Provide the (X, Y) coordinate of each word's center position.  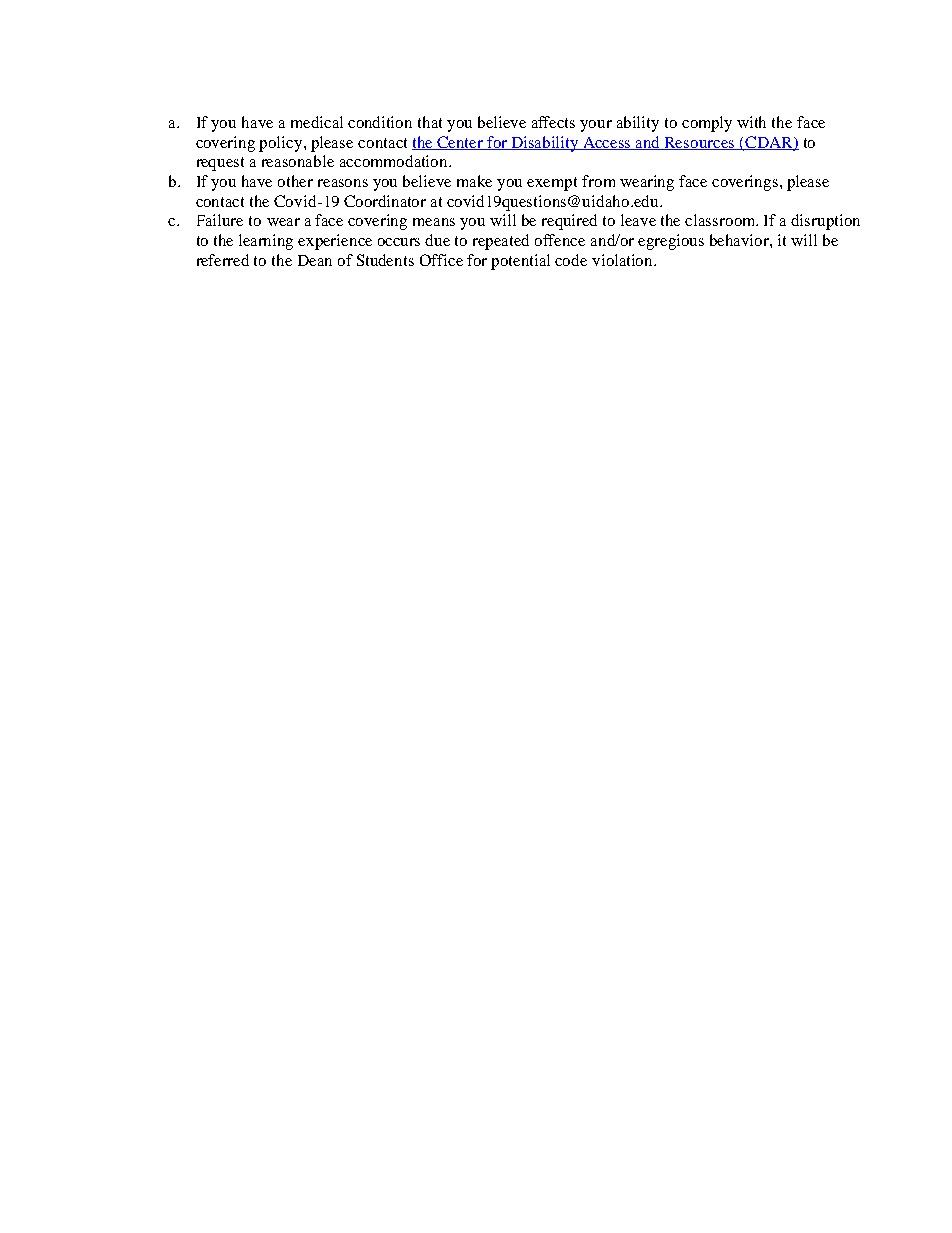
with (751, 122)
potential (520, 262)
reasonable (298, 161)
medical (317, 122)
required (569, 222)
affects (553, 122)
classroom (721, 220)
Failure (220, 220)
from (598, 181)
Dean (315, 260)
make (474, 181)
